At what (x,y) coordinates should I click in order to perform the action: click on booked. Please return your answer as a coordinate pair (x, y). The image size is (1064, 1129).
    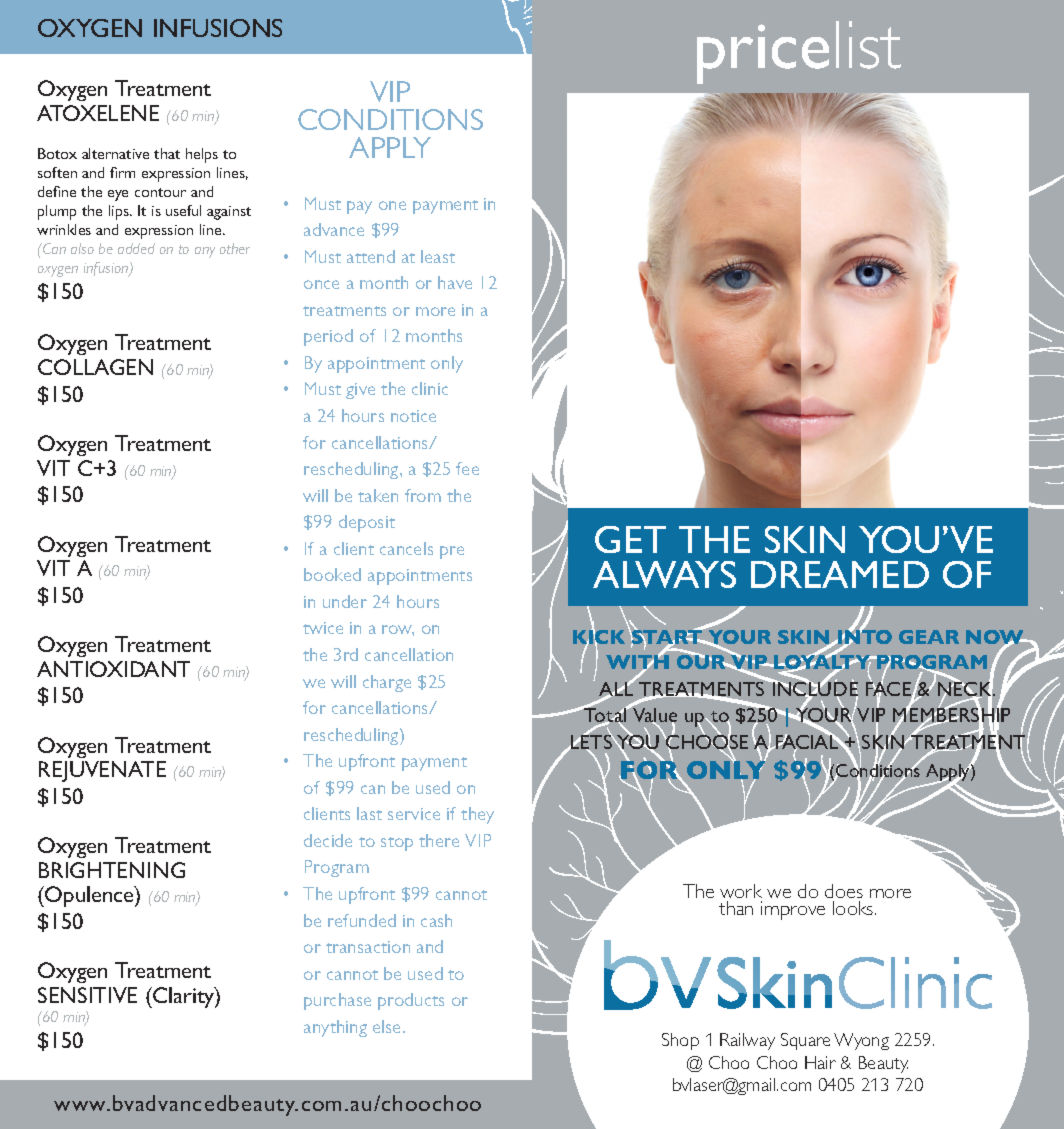
    Looking at the image, I should click on (332, 574).
